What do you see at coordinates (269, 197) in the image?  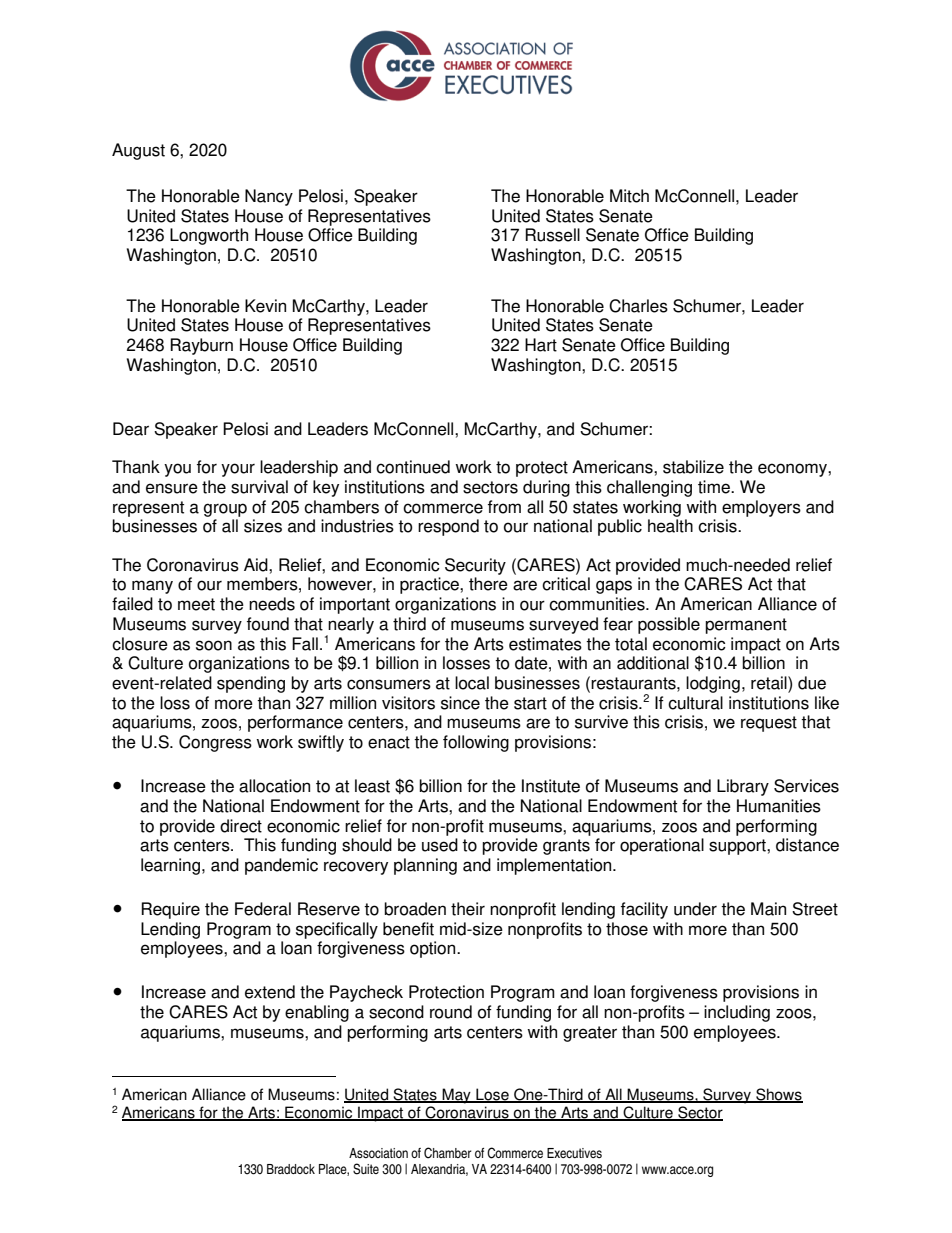 I see `Nancy` at bounding box center [269, 197].
